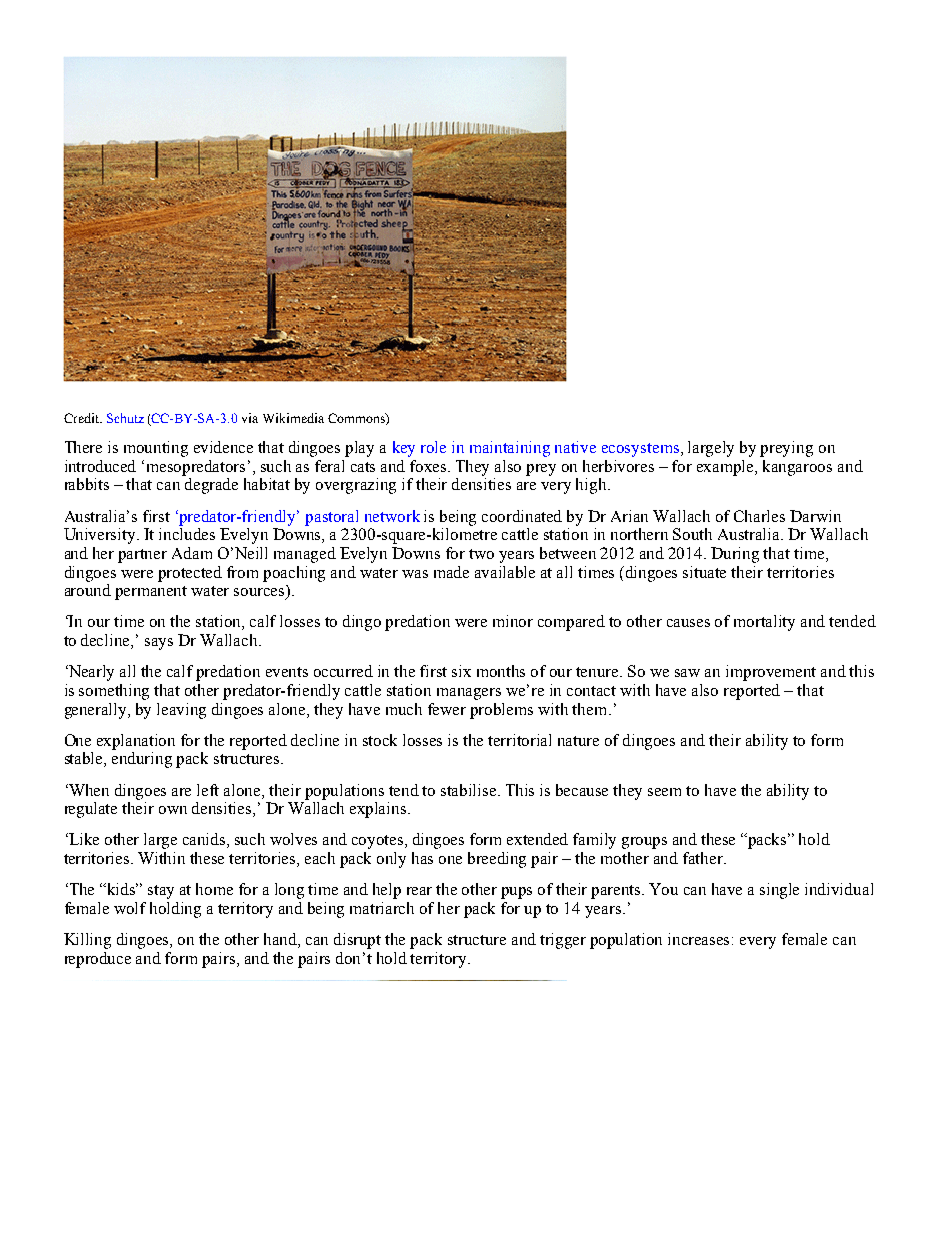 Image resolution: width=952 pixels, height=1233 pixels. What do you see at coordinates (700, 939) in the page?
I see `increases` at bounding box center [700, 939].
